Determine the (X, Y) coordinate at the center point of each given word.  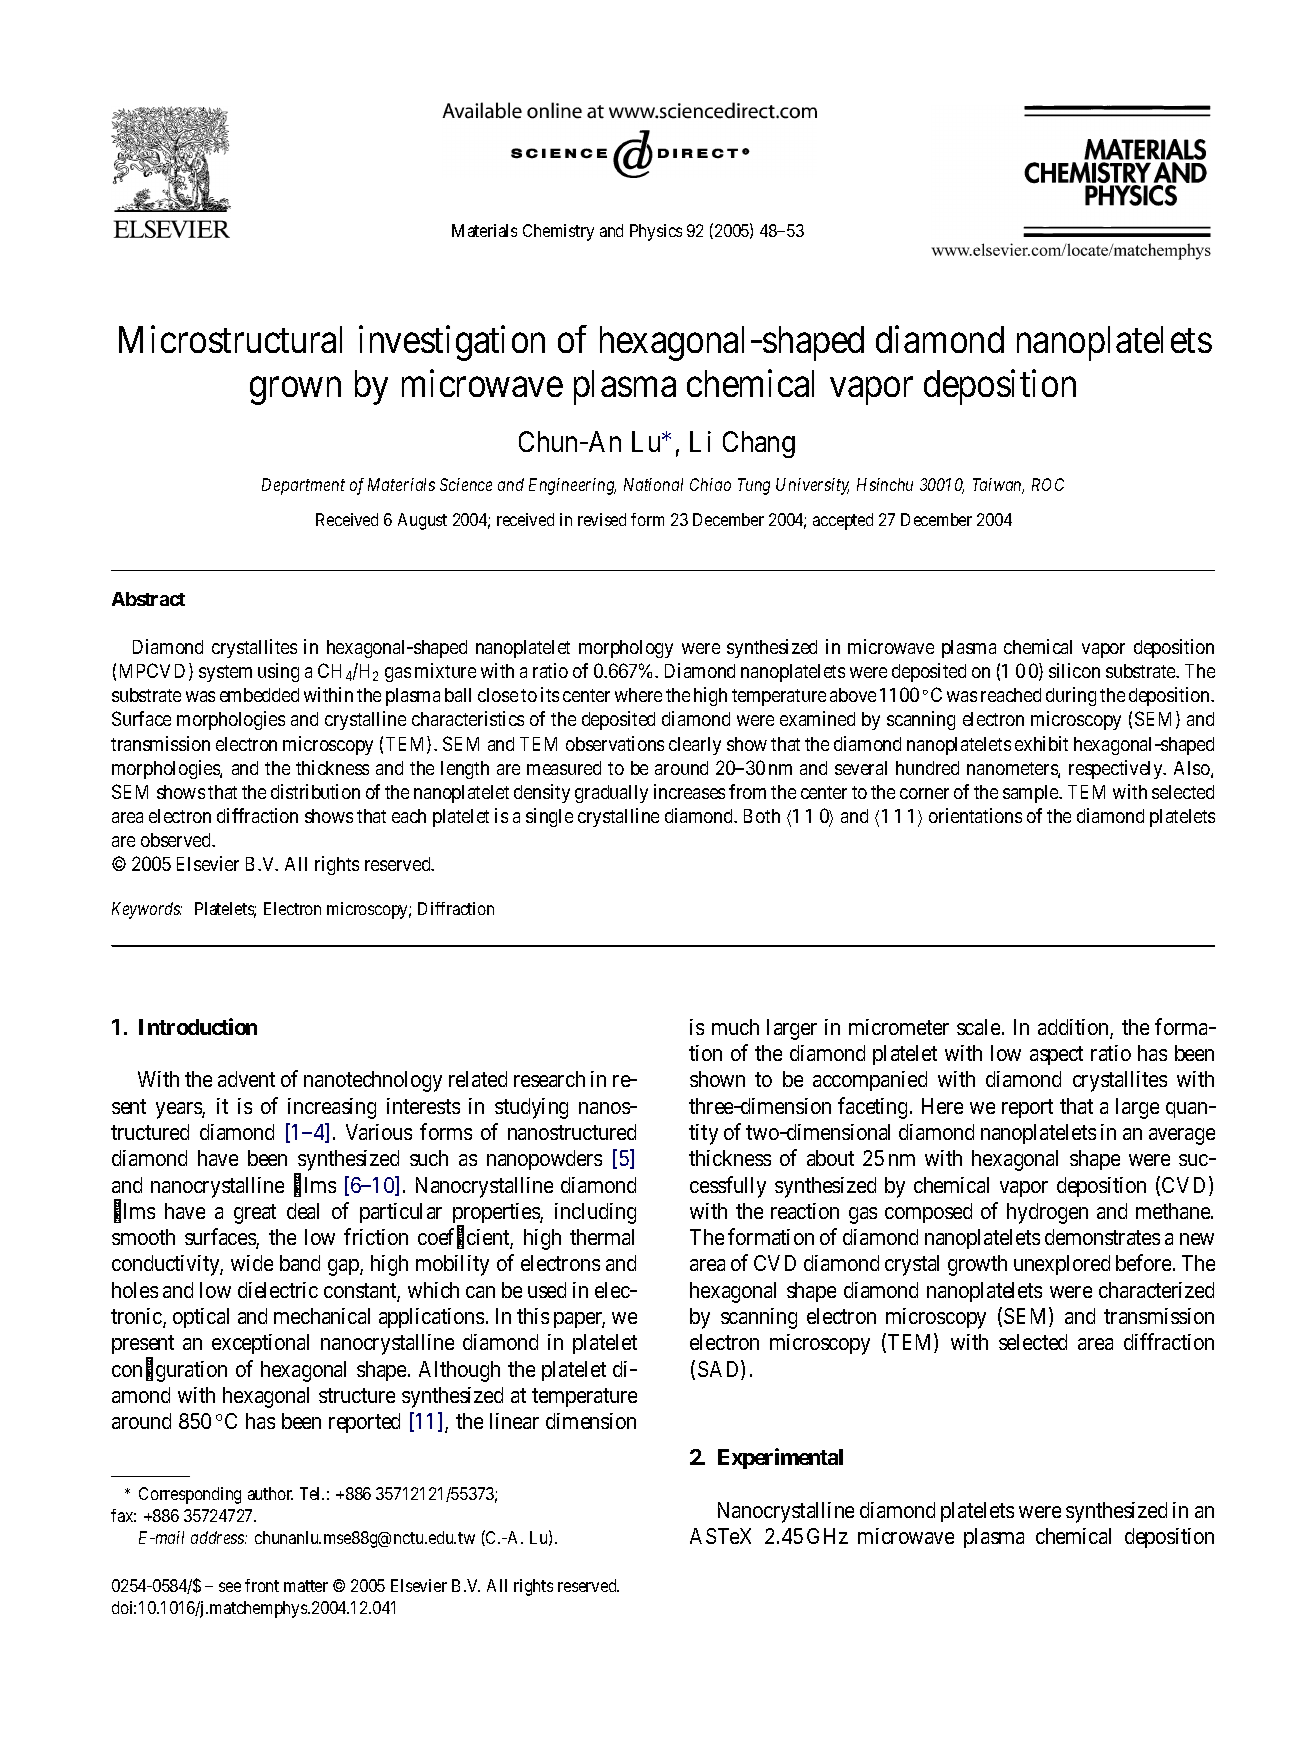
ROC (1048, 484)
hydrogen (1047, 1213)
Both (762, 816)
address (219, 1537)
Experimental (780, 1458)
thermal (602, 1237)
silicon (1074, 670)
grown (295, 391)
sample (1031, 794)
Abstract (148, 599)
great (255, 1214)
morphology (626, 649)
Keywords (147, 910)
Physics (656, 232)
